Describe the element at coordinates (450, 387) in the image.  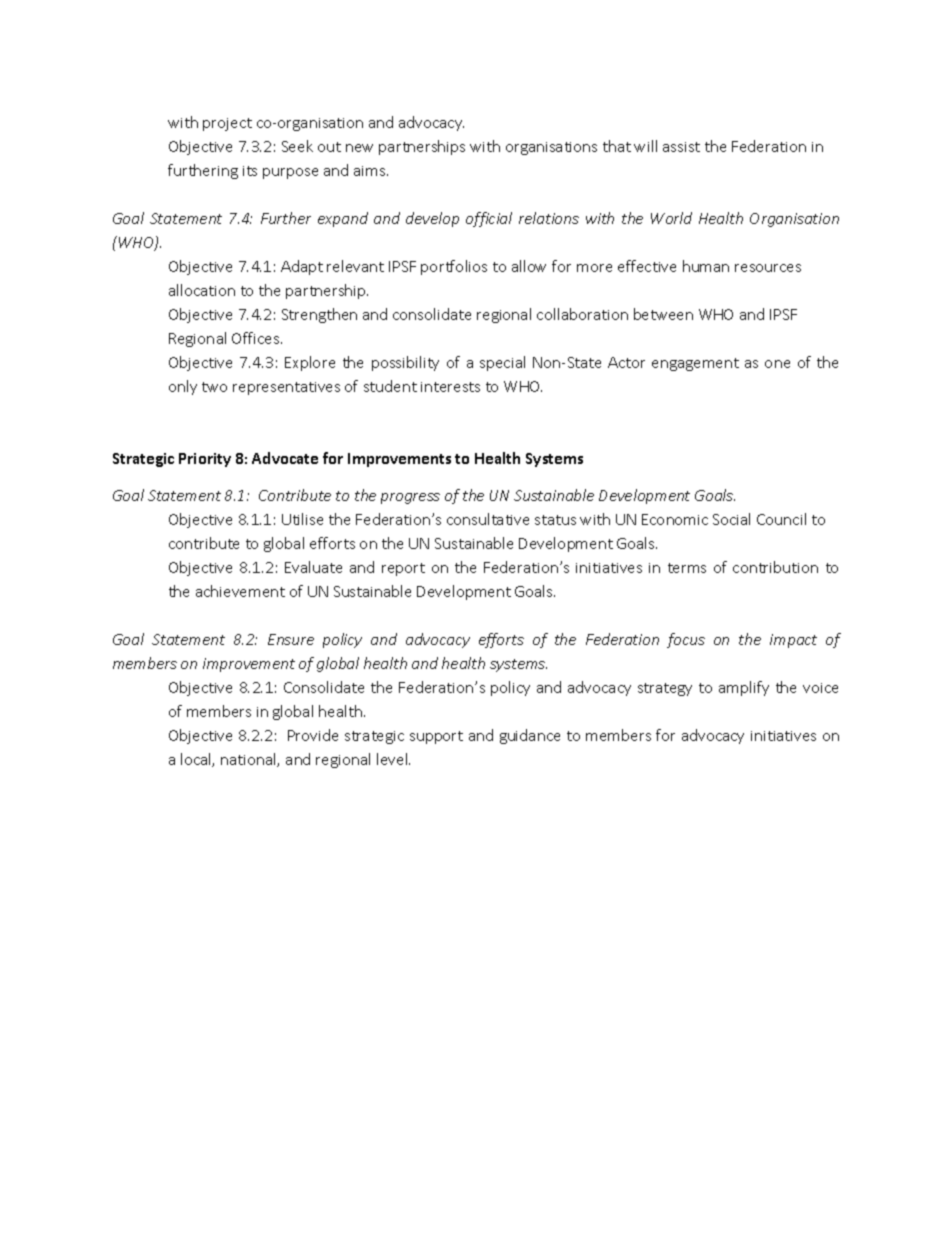
I see `interests` at that location.
